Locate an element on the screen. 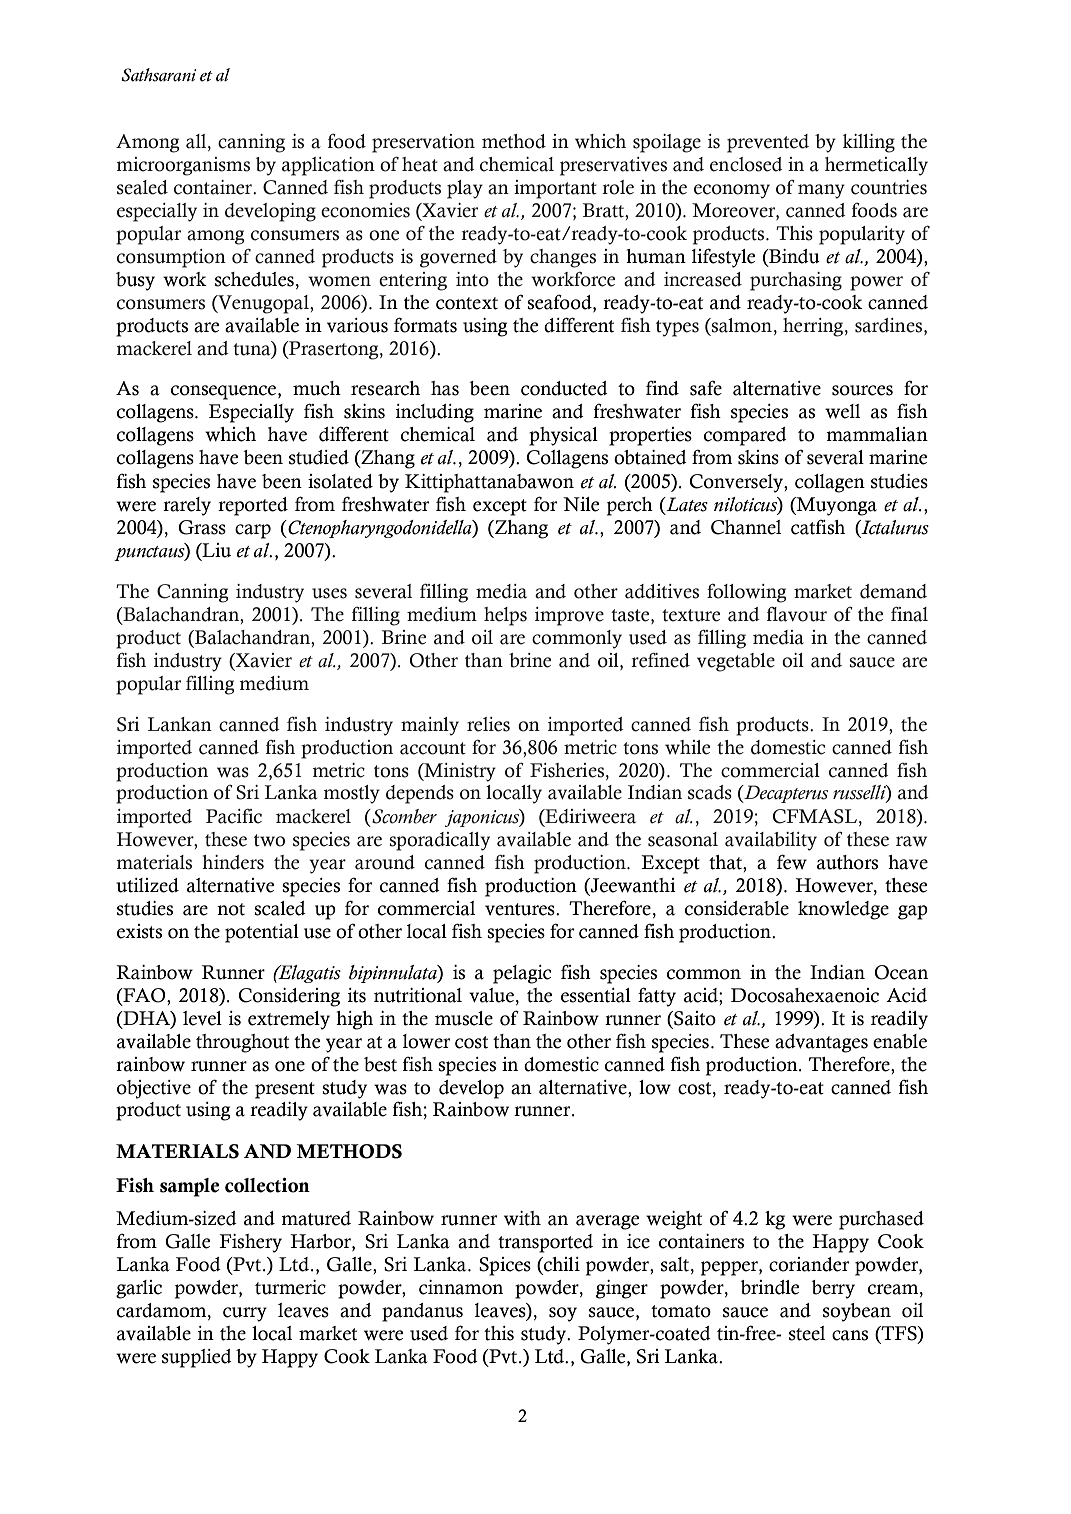 This screenshot has width=1071, height=1514. important is located at coordinates (555, 189).
